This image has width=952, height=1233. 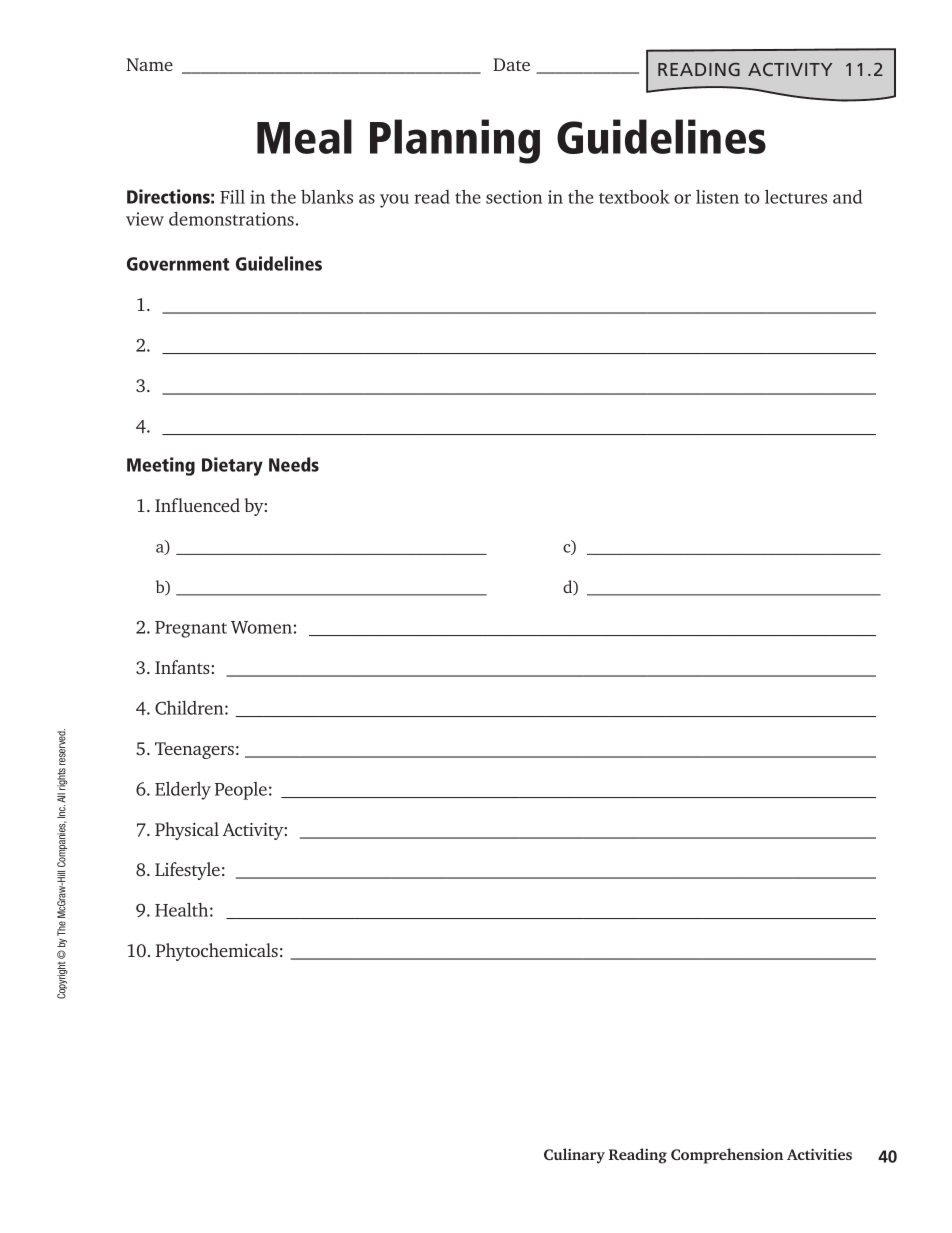 I want to click on Name, so click(x=149, y=64).
